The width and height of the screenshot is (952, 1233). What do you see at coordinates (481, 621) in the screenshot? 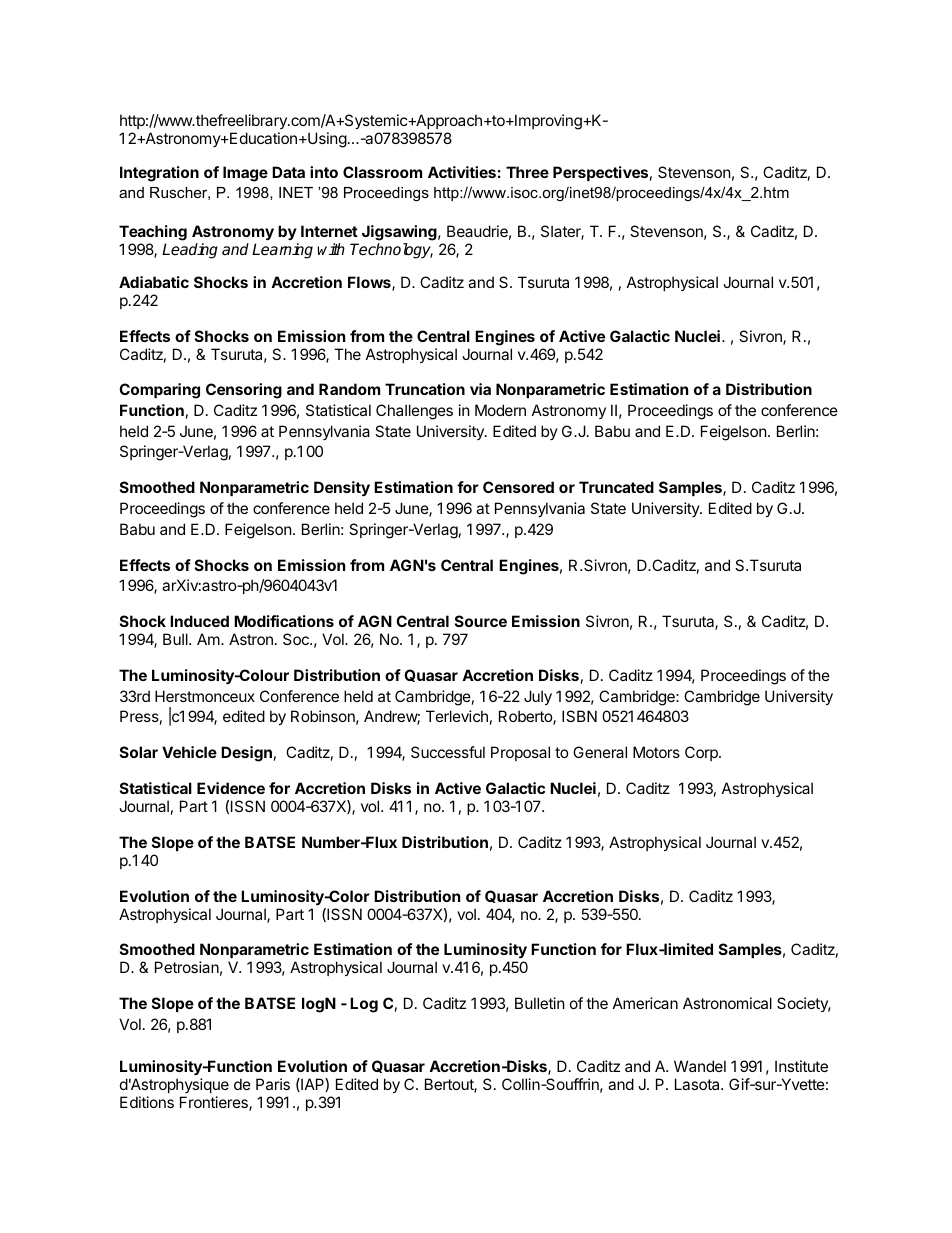
I see `Source` at bounding box center [481, 621].
